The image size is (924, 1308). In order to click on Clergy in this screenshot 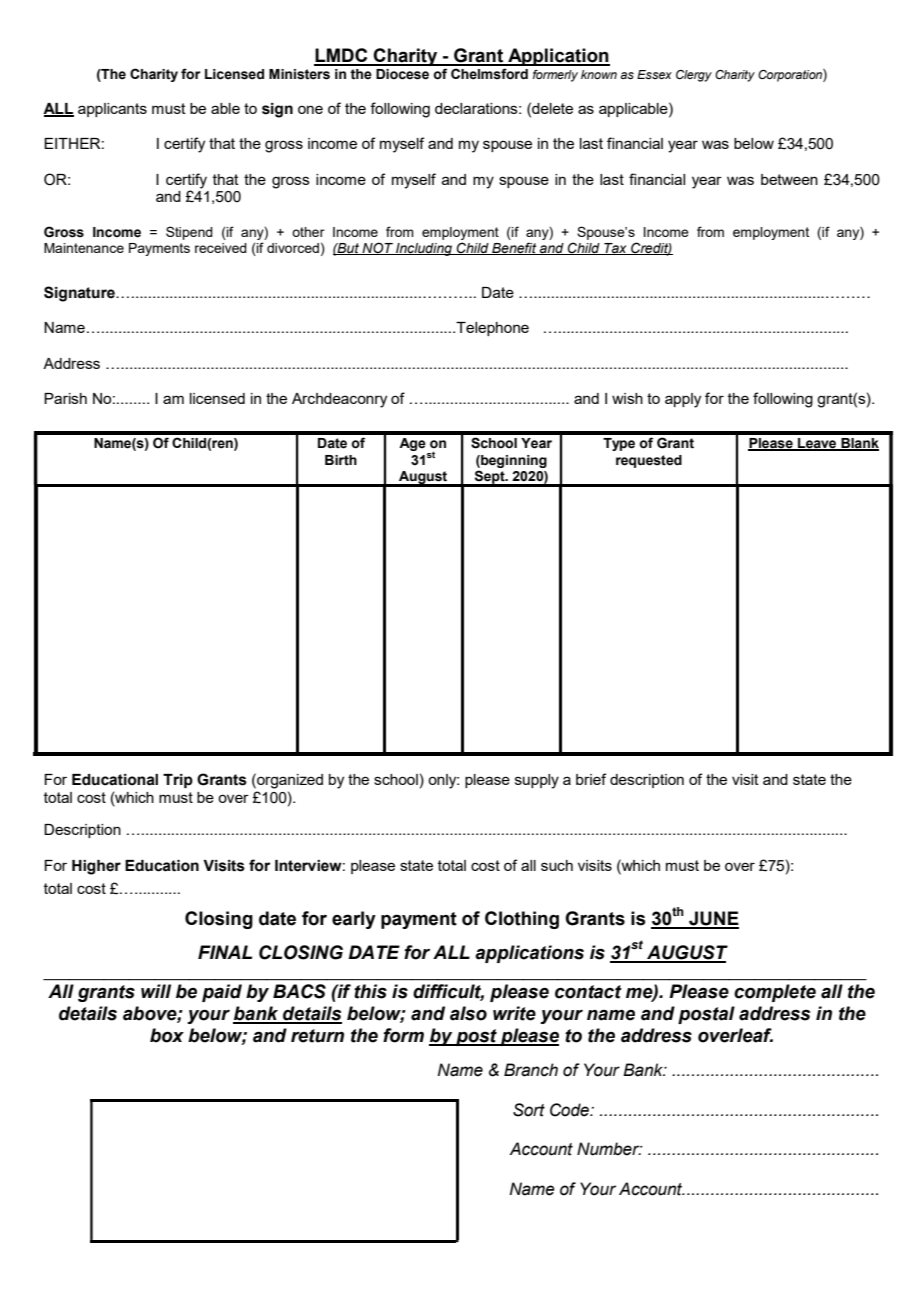, I will do `click(694, 76)`.
